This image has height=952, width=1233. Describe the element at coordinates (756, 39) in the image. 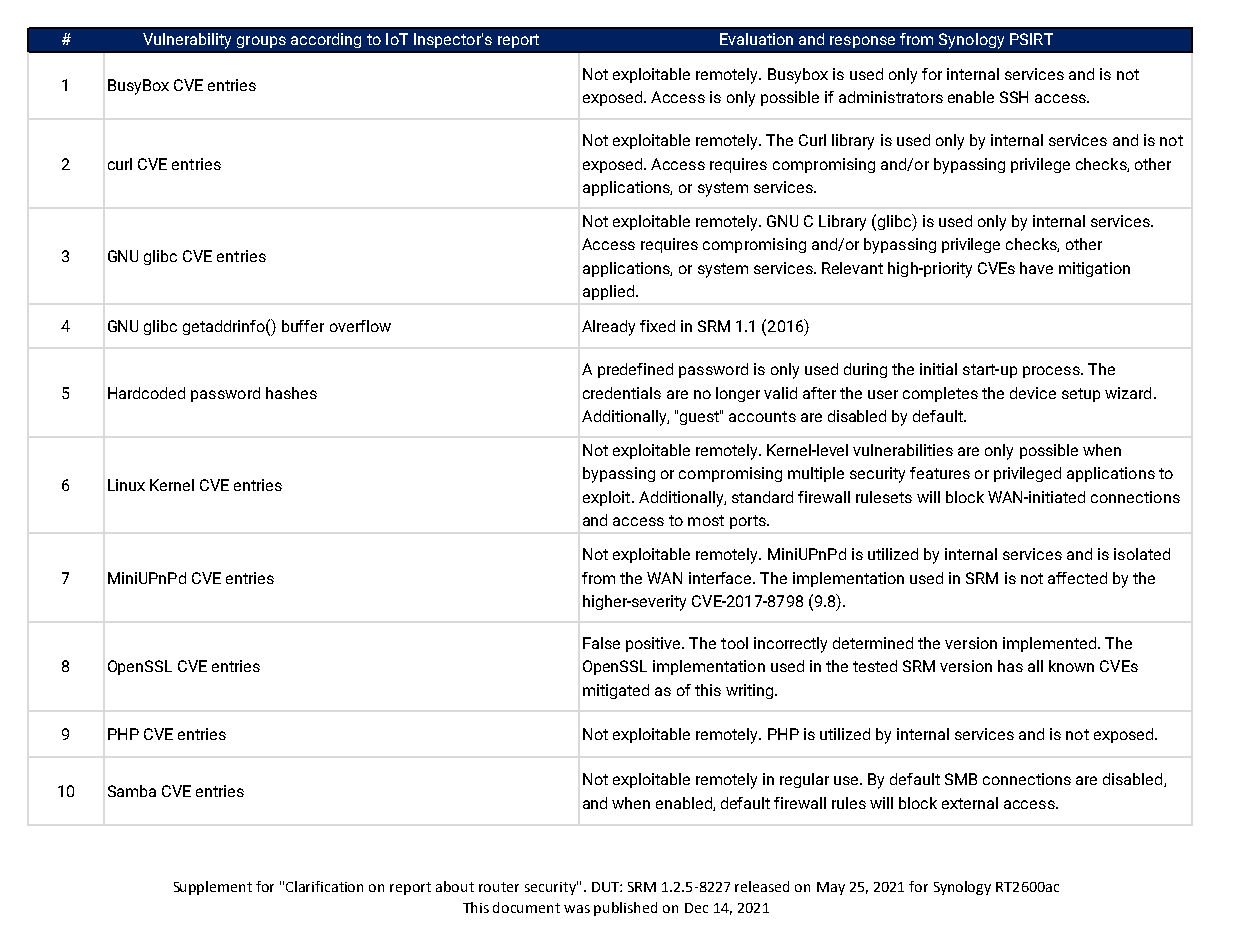

I see `Evaluation` at that location.
